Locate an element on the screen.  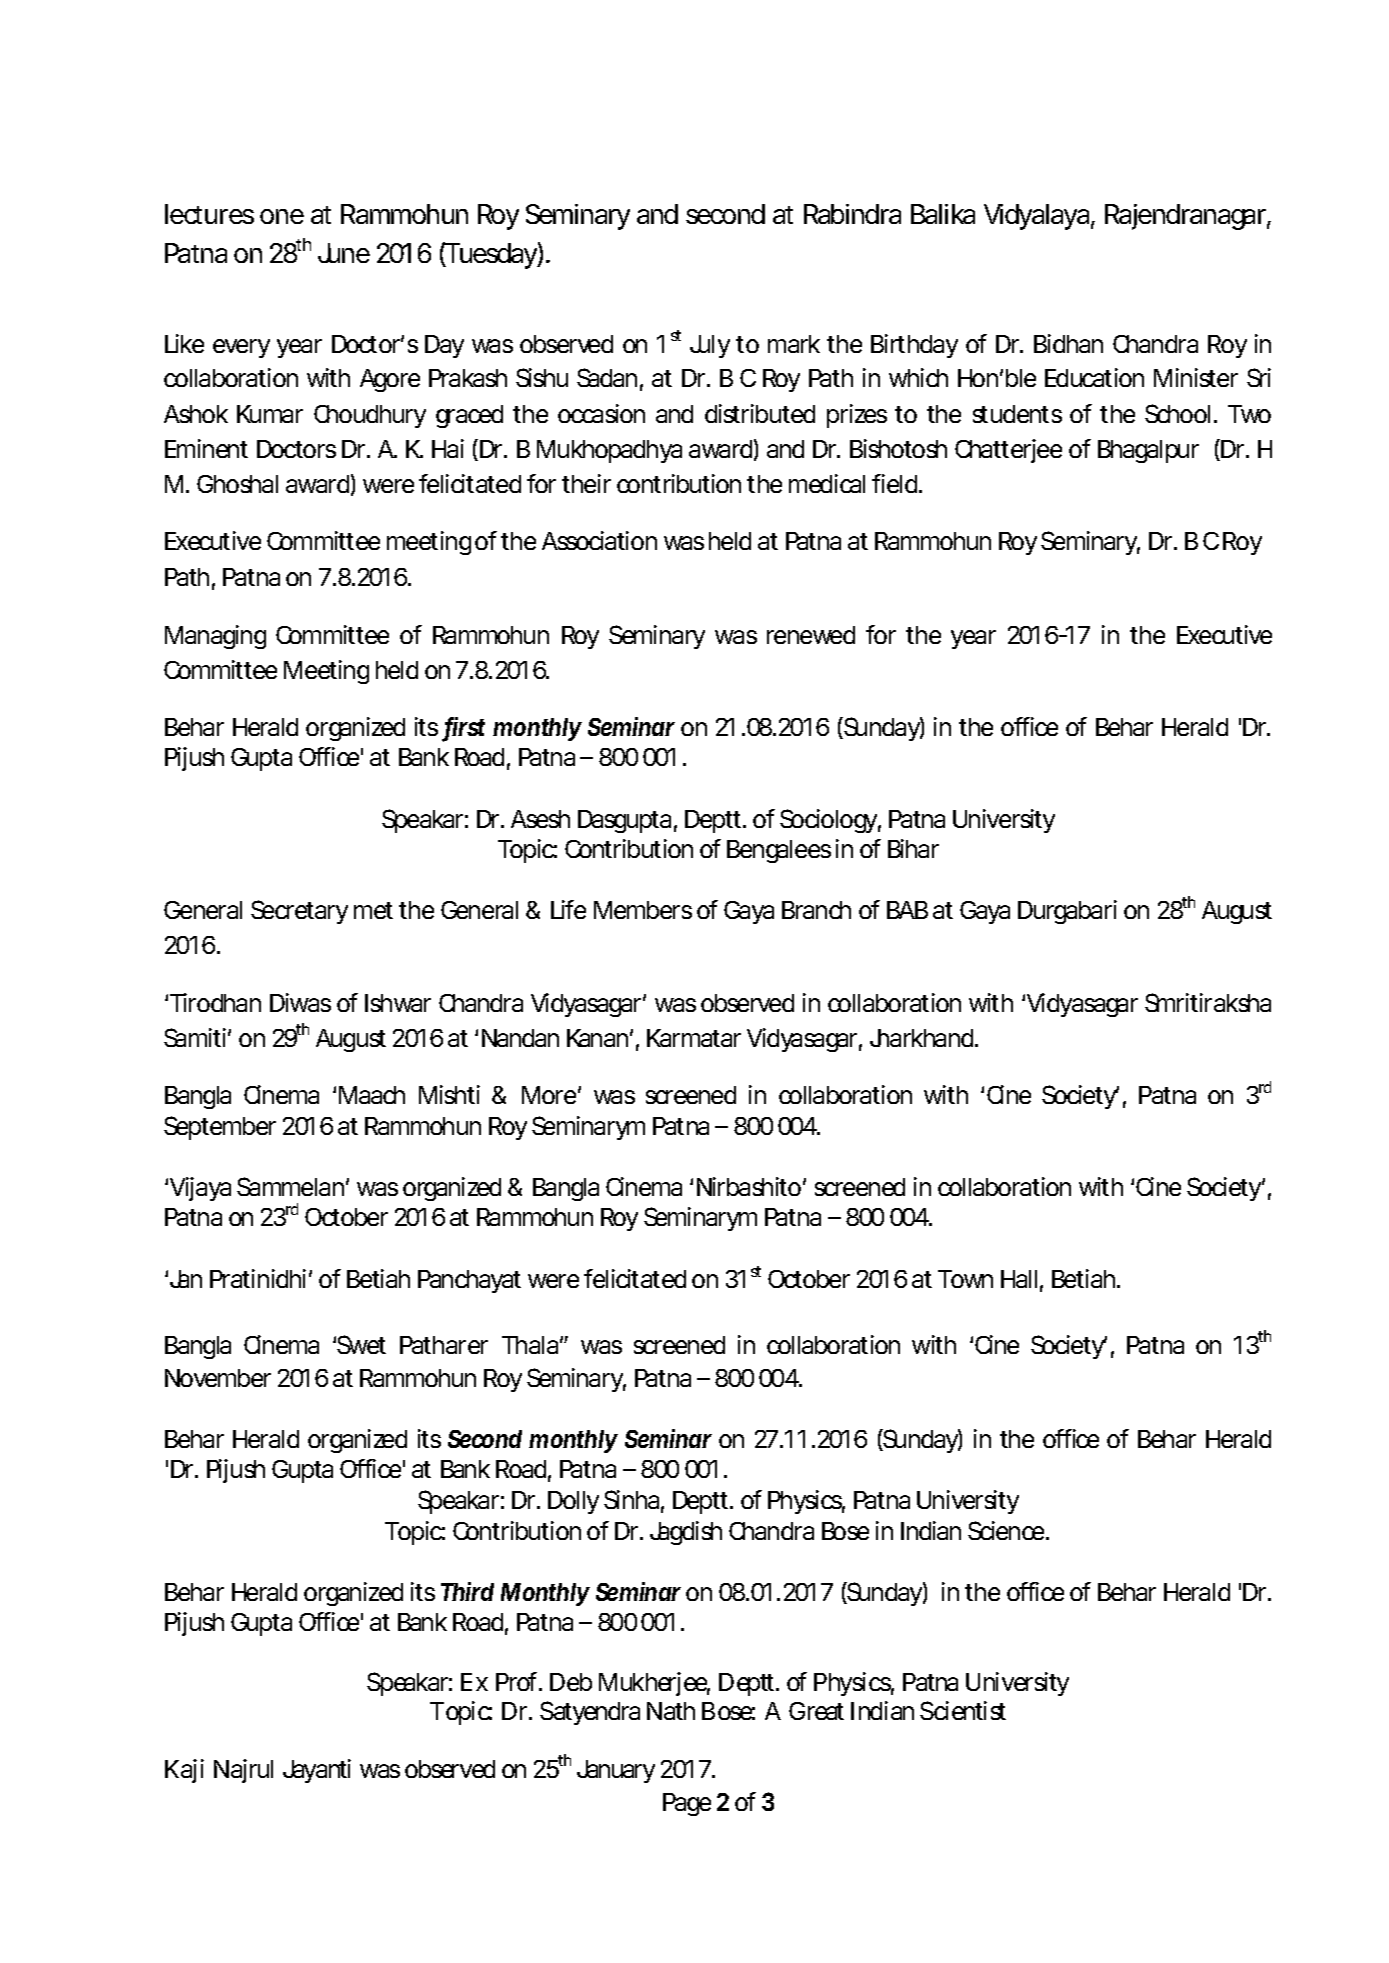
Members is located at coordinates (643, 910).
